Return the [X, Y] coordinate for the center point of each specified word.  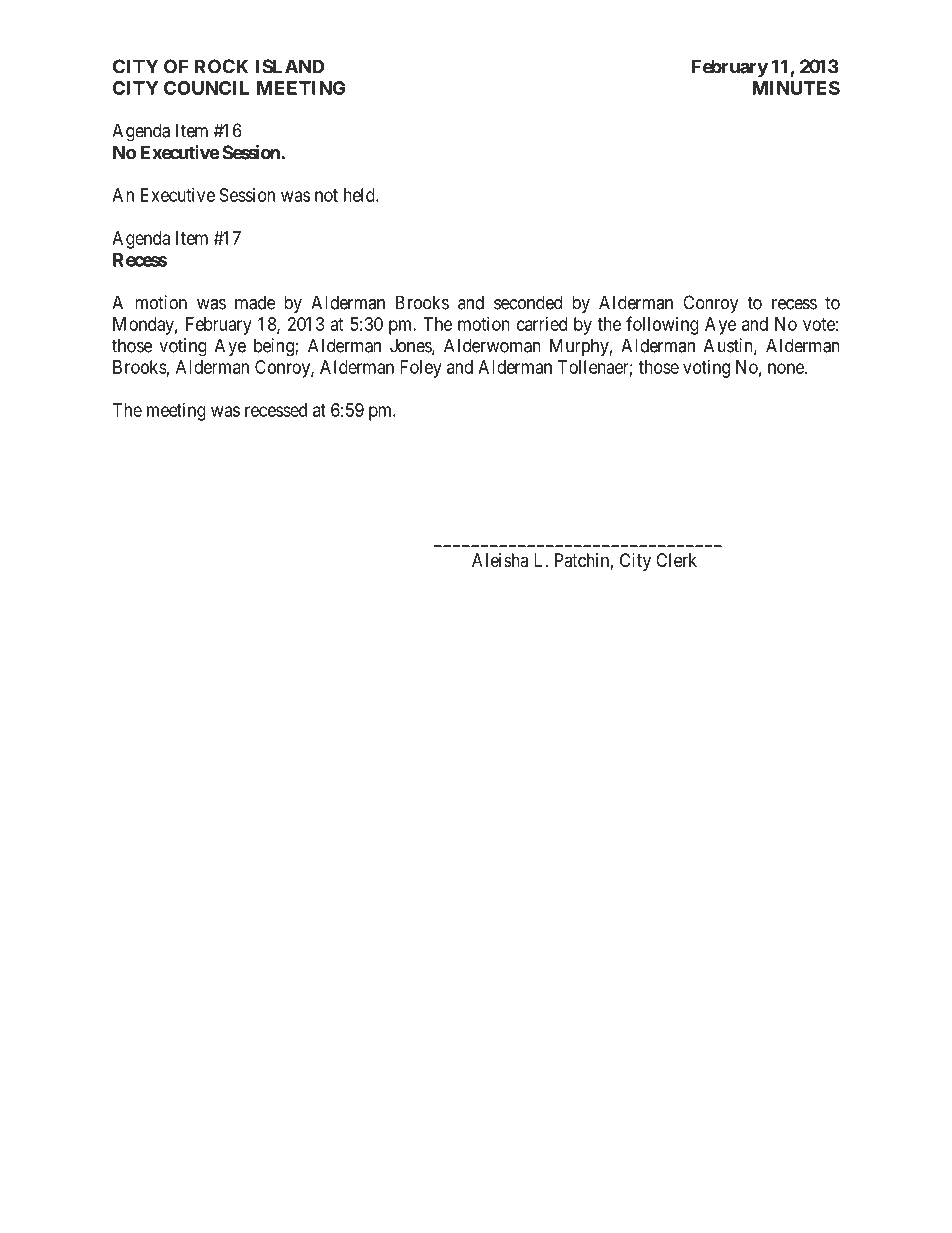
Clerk [676, 560]
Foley [421, 369]
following [662, 325]
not [326, 195]
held [360, 195]
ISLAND [289, 66]
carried [542, 324]
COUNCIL [206, 88]
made [255, 302]
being [275, 347]
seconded [528, 302]
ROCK [221, 66]
